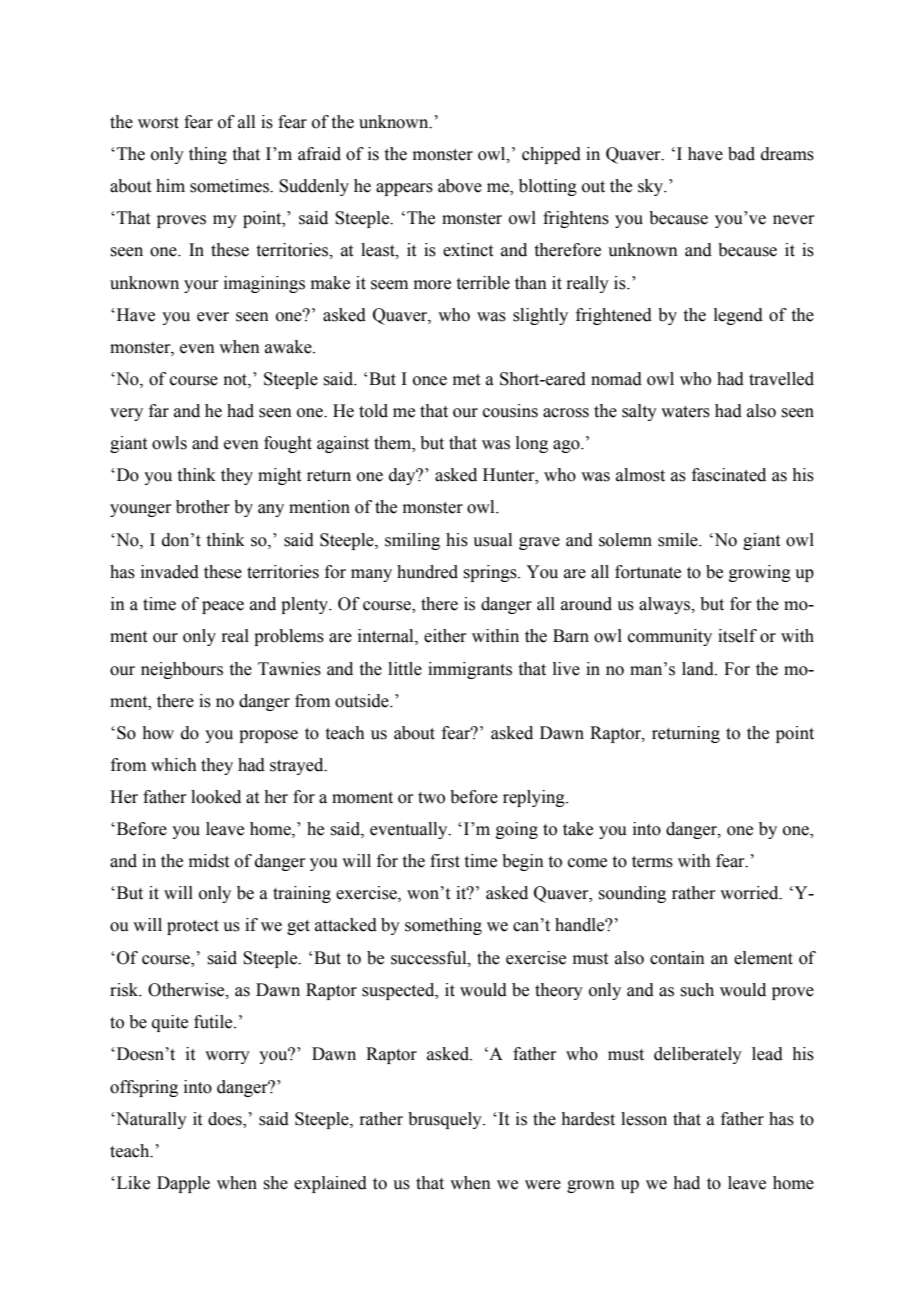  Describe the element at coordinates (470, 670) in the screenshot. I see `immigrants` at that location.
